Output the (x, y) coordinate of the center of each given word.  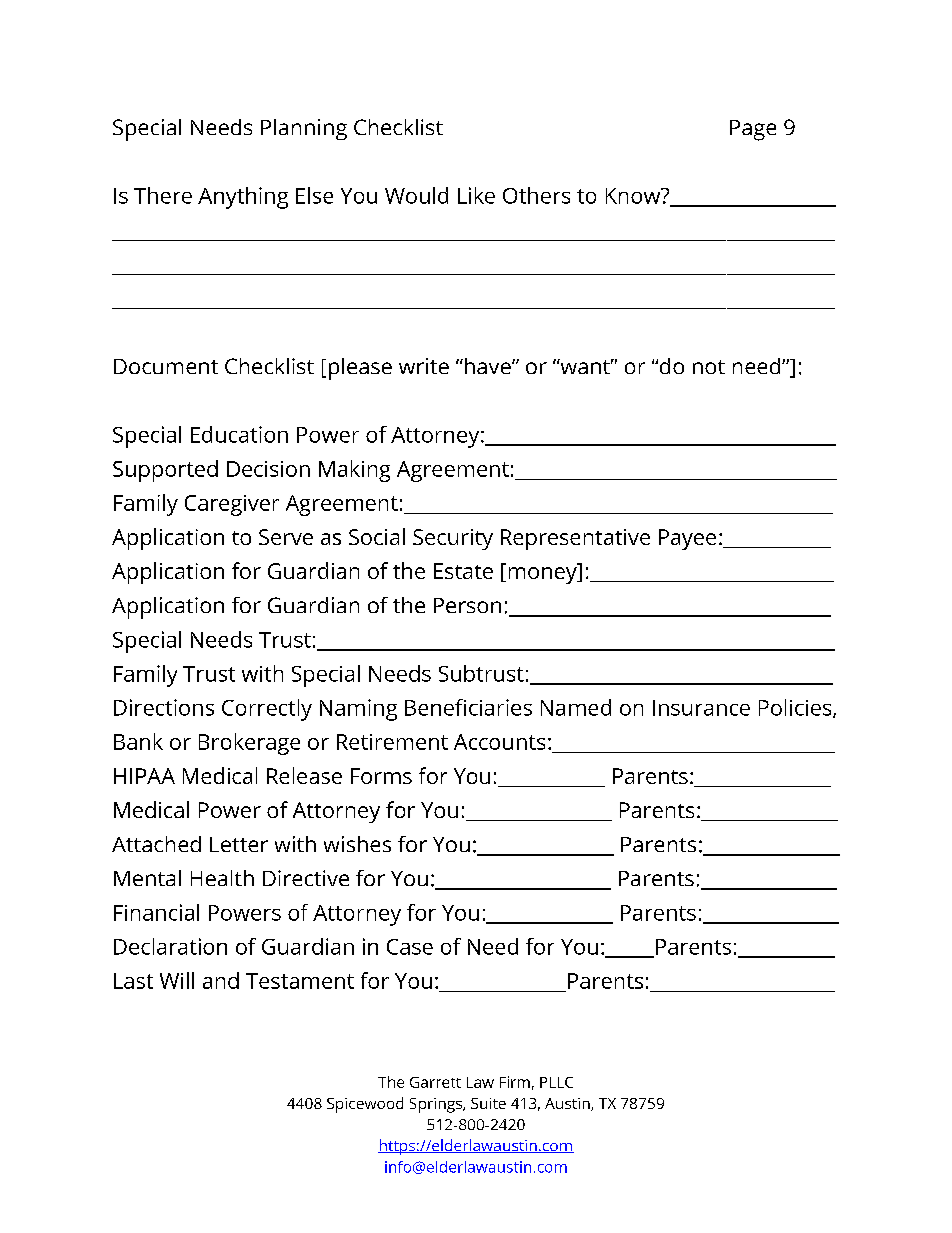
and (221, 980)
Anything (243, 198)
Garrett (435, 1082)
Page (753, 130)
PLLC (556, 1082)
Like (476, 195)
